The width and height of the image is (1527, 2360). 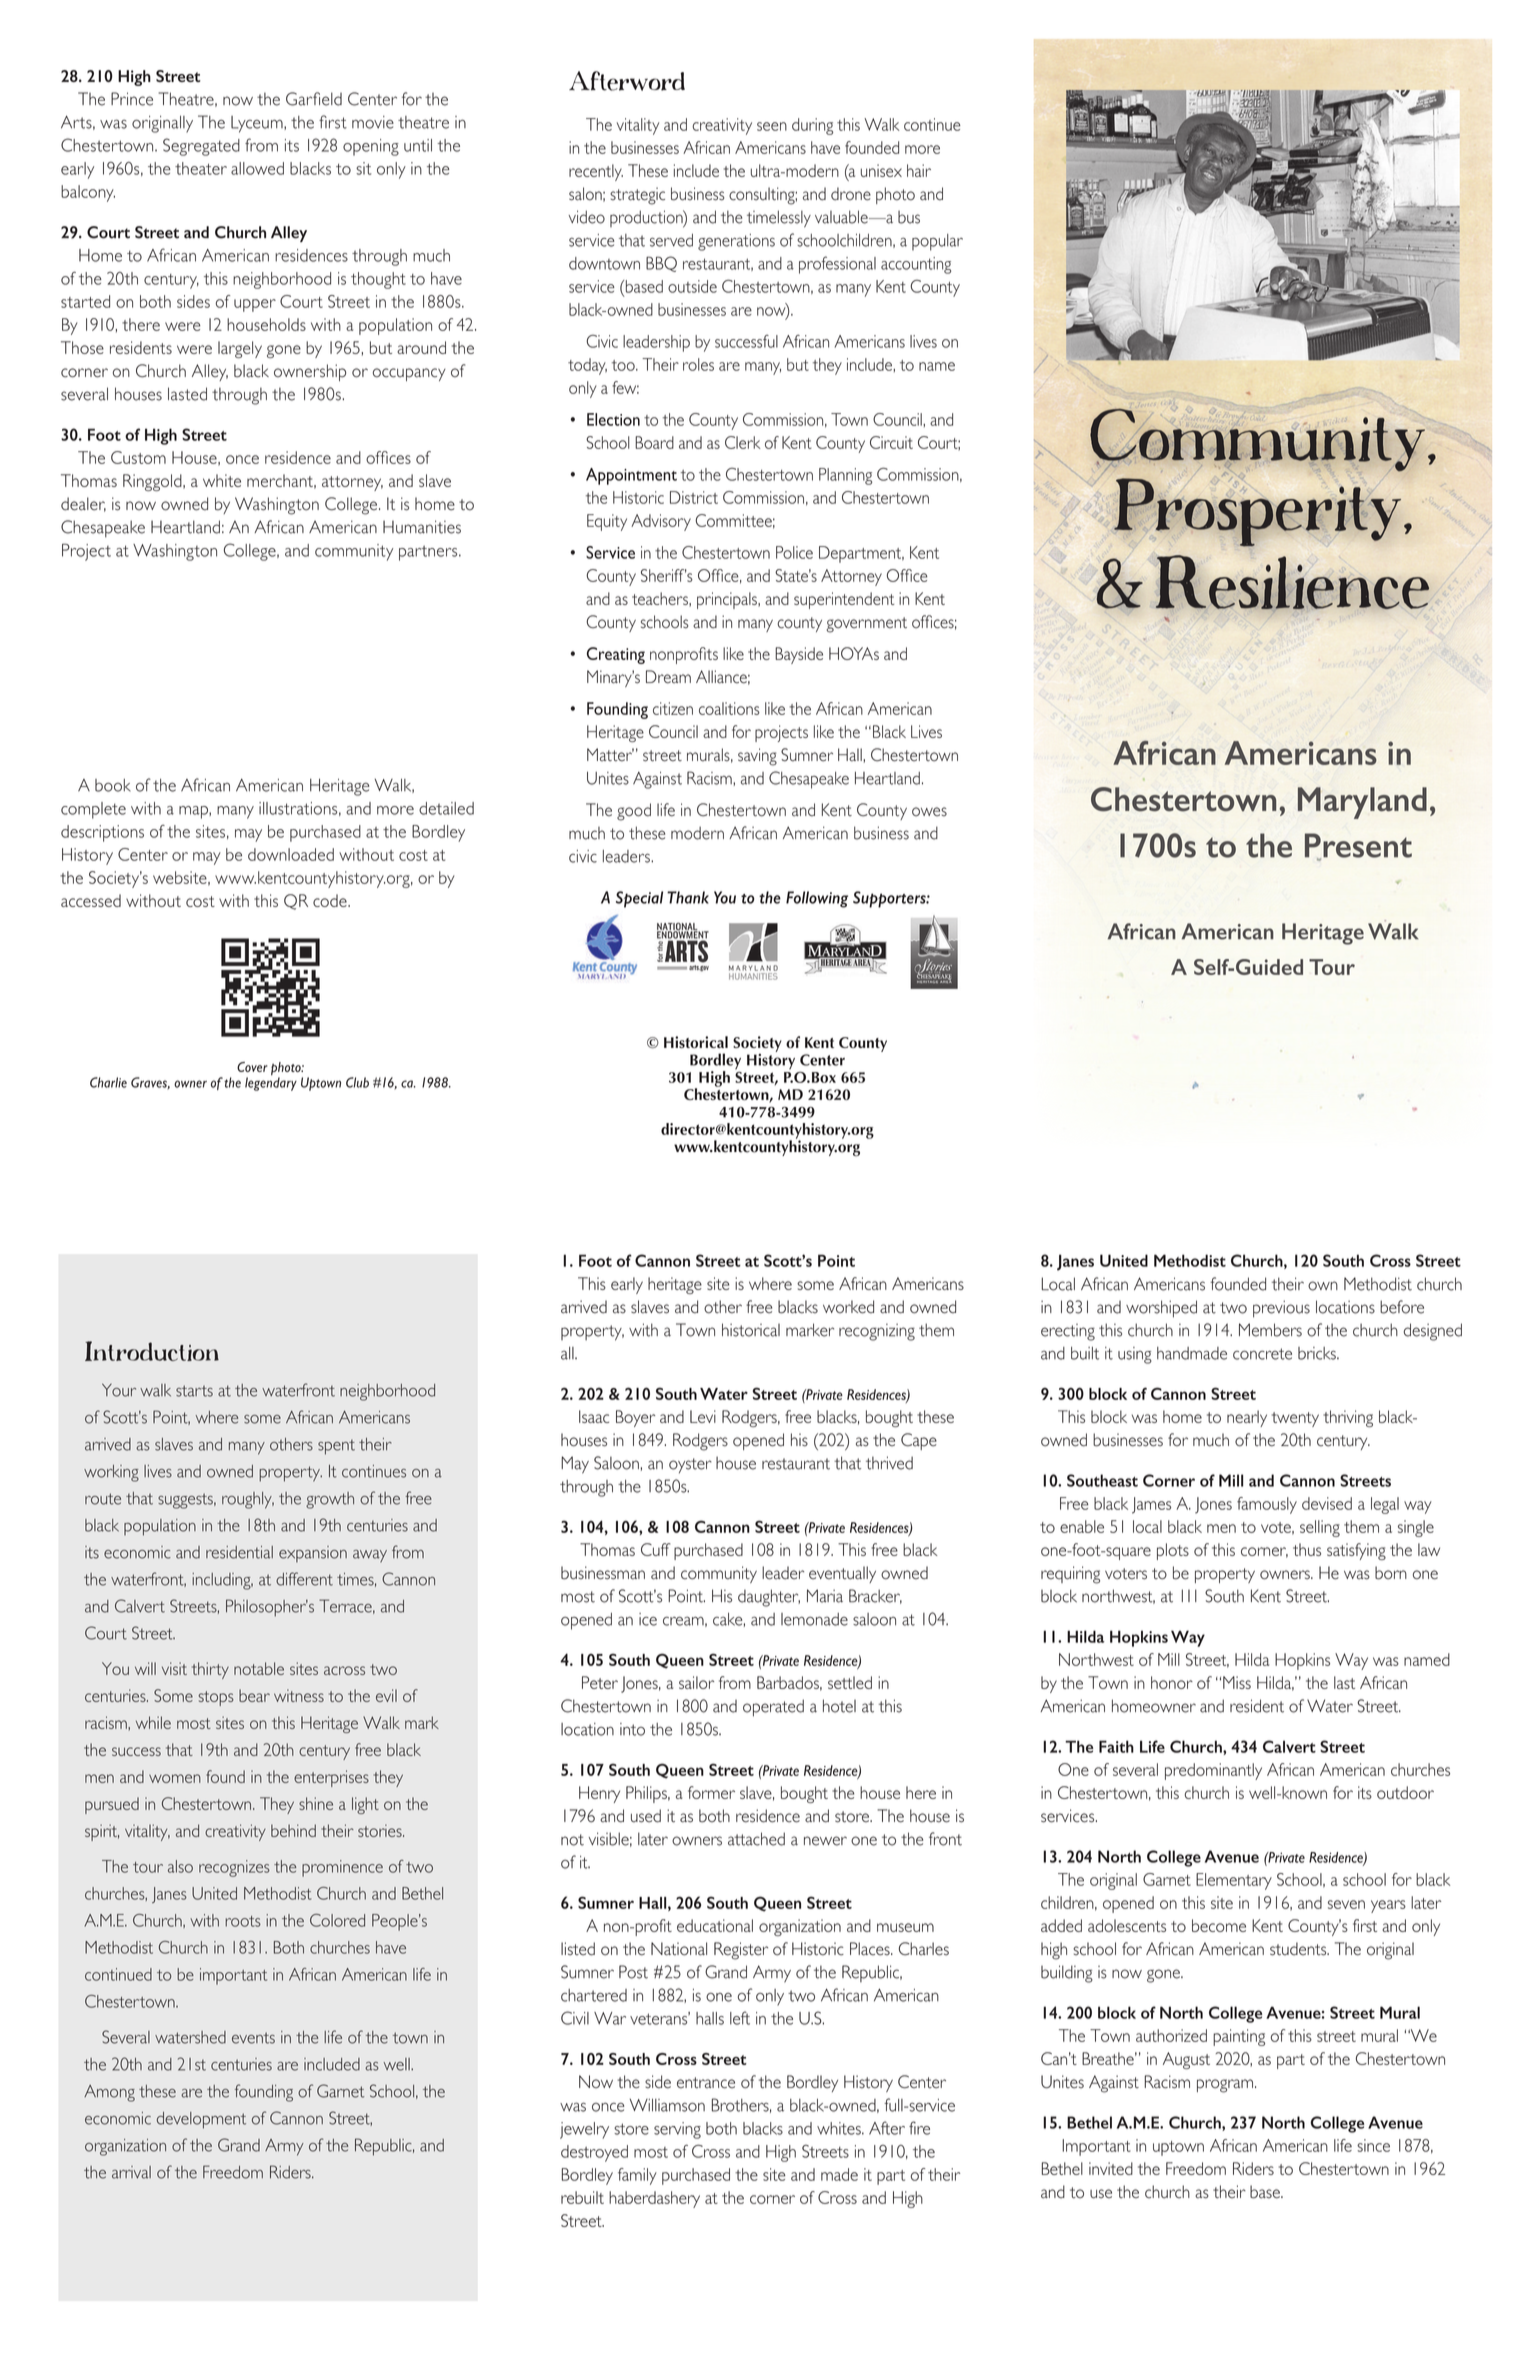 I want to click on Levi, so click(x=703, y=1416).
